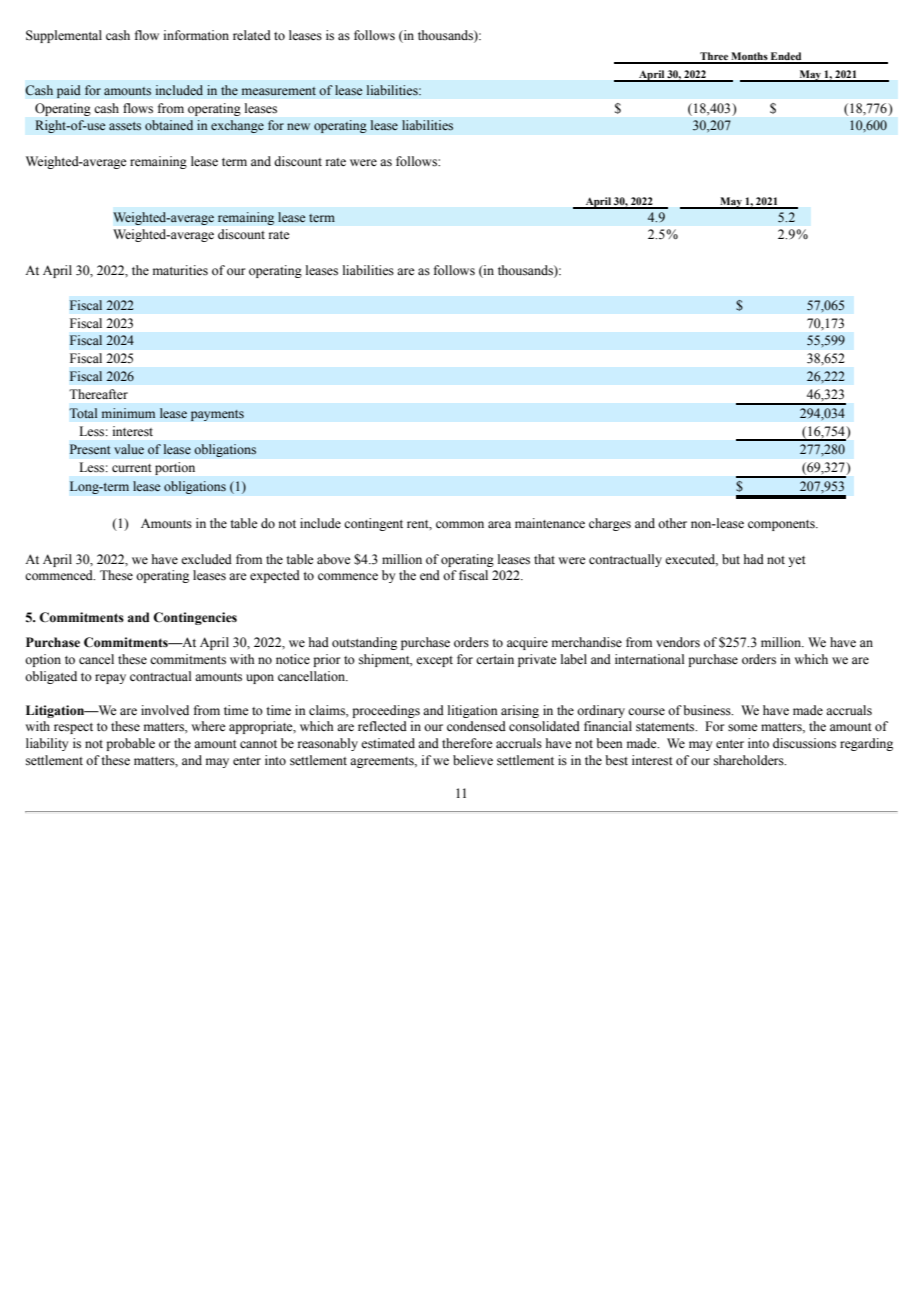  What do you see at coordinates (467, 743) in the screenshot?
I see `therefore` at bounding box center [467, 743].
